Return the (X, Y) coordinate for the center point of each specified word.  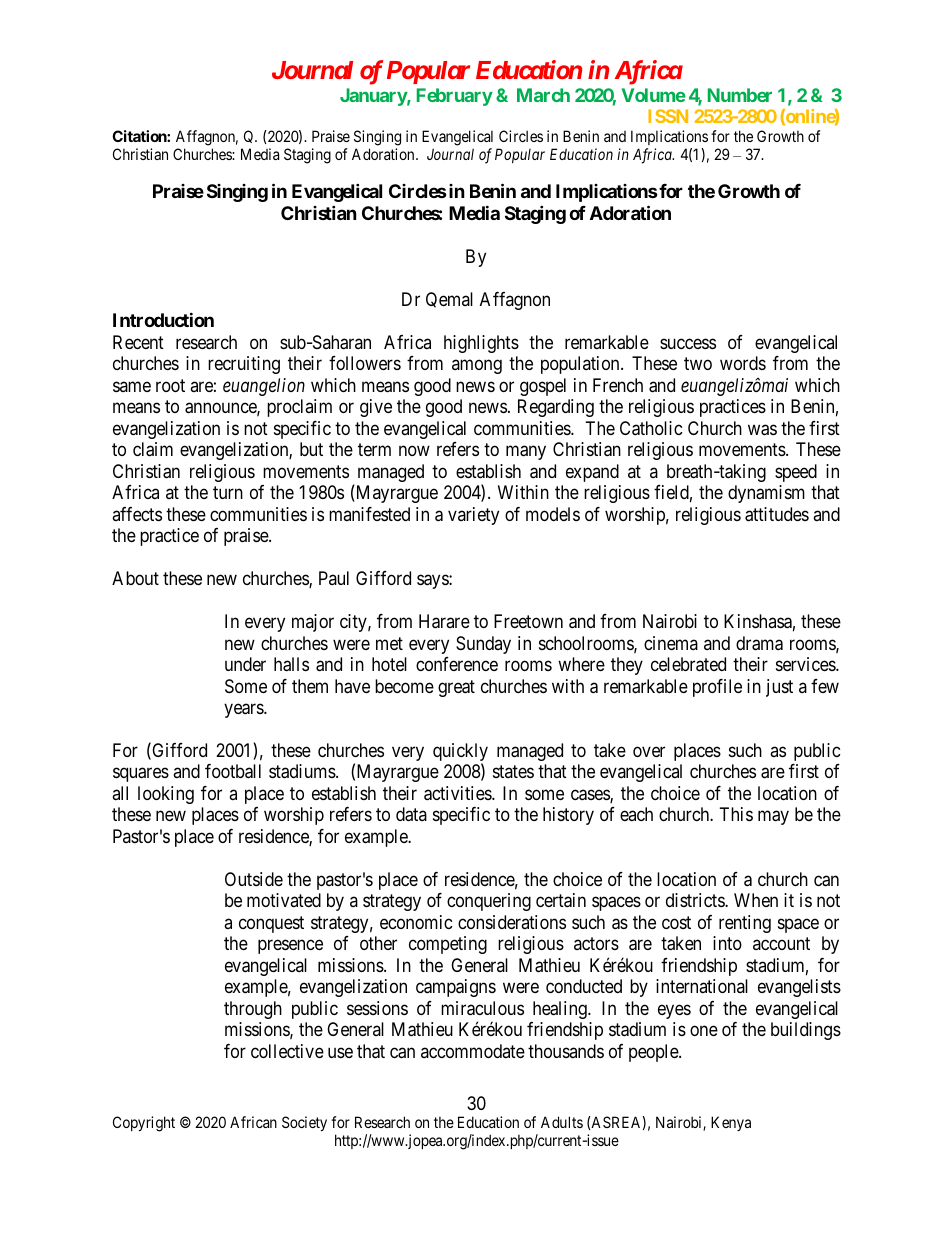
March (543, 95)
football (233, 771)
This (736, 814)
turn (228, 492)
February (455, 97)
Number (740, 95)
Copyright (144, 1124)
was (762, 430)
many (526, 453)
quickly (460, 753)
